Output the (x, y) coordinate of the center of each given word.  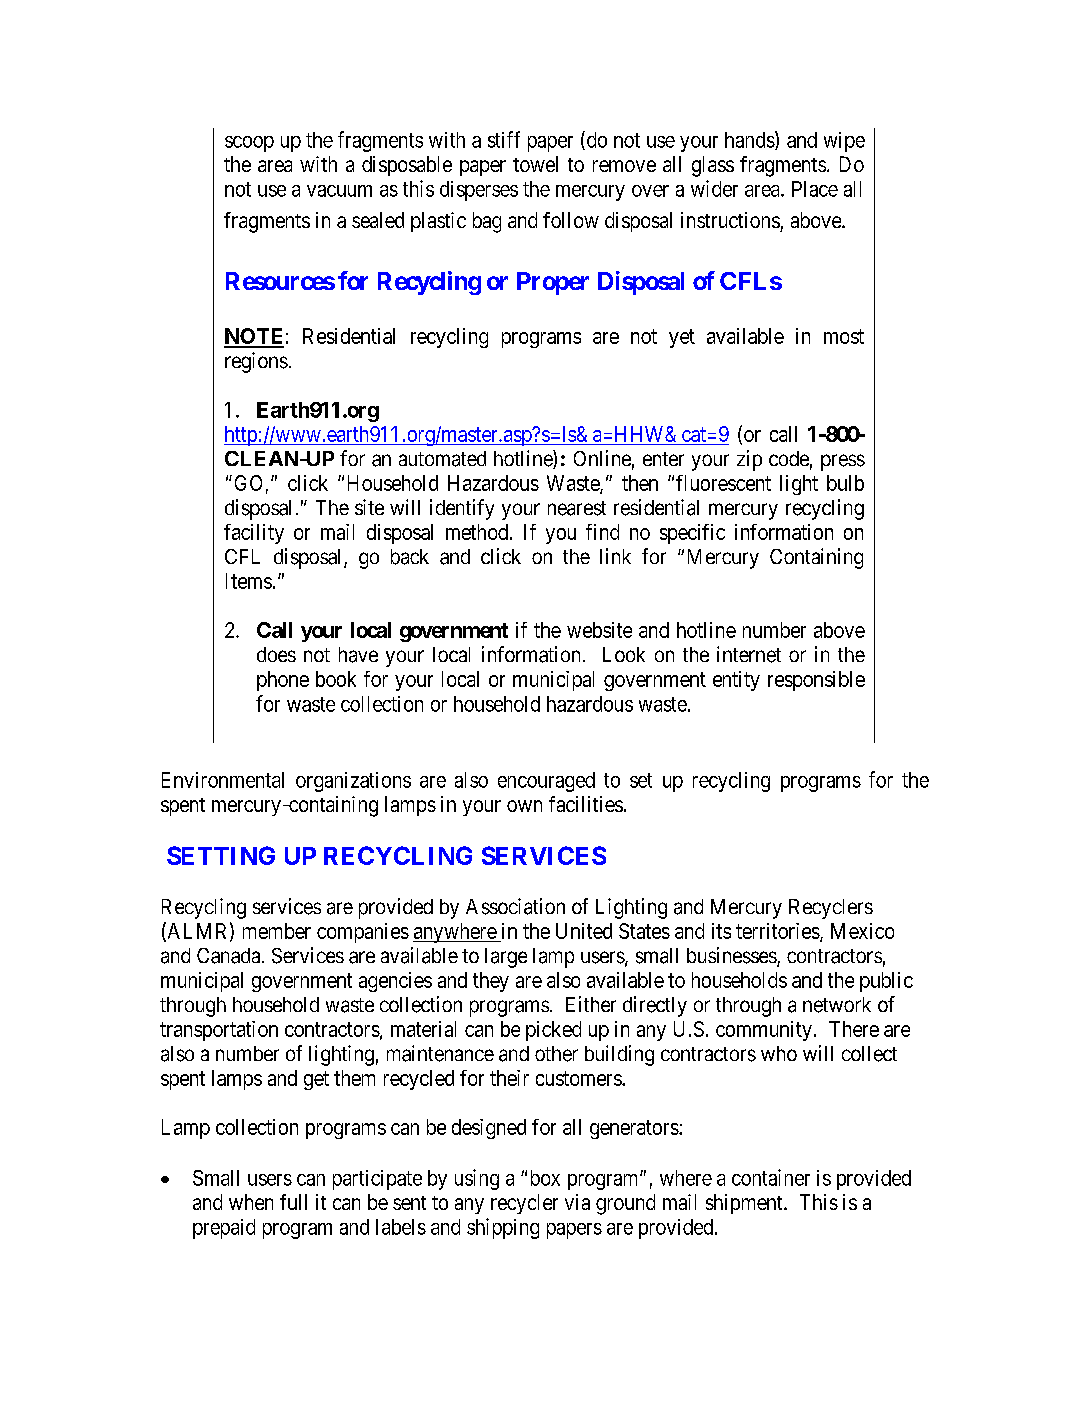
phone (283, 681)
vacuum (339, 191)
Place (815, 189)
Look (624, 654)
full (293, 1202)
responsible (816, 681)
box (545, 1178)
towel (535, 164)
